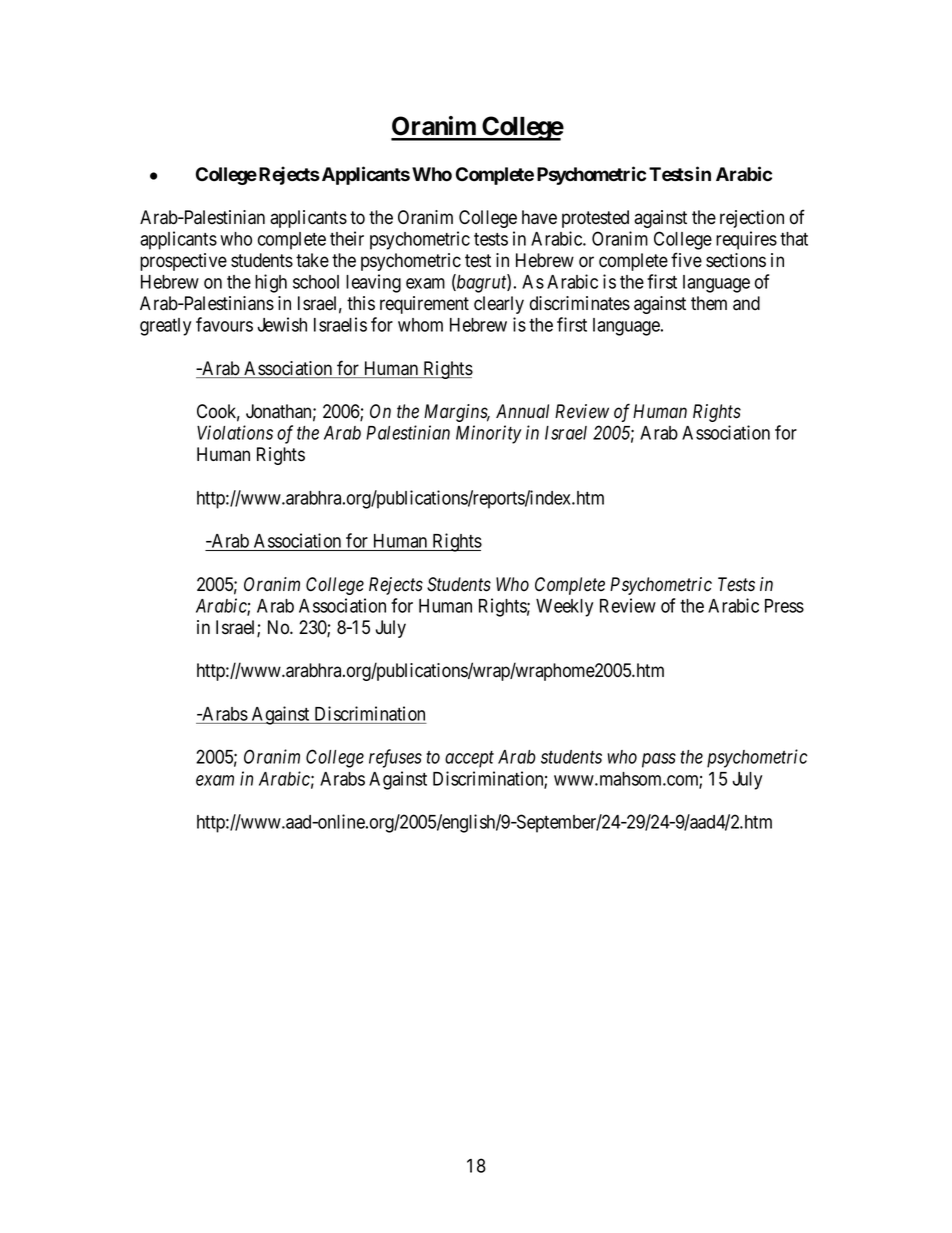  What do you see at coordinates (183, 262) in the document?
I see `prospective` at bounding box center [183, 262].
